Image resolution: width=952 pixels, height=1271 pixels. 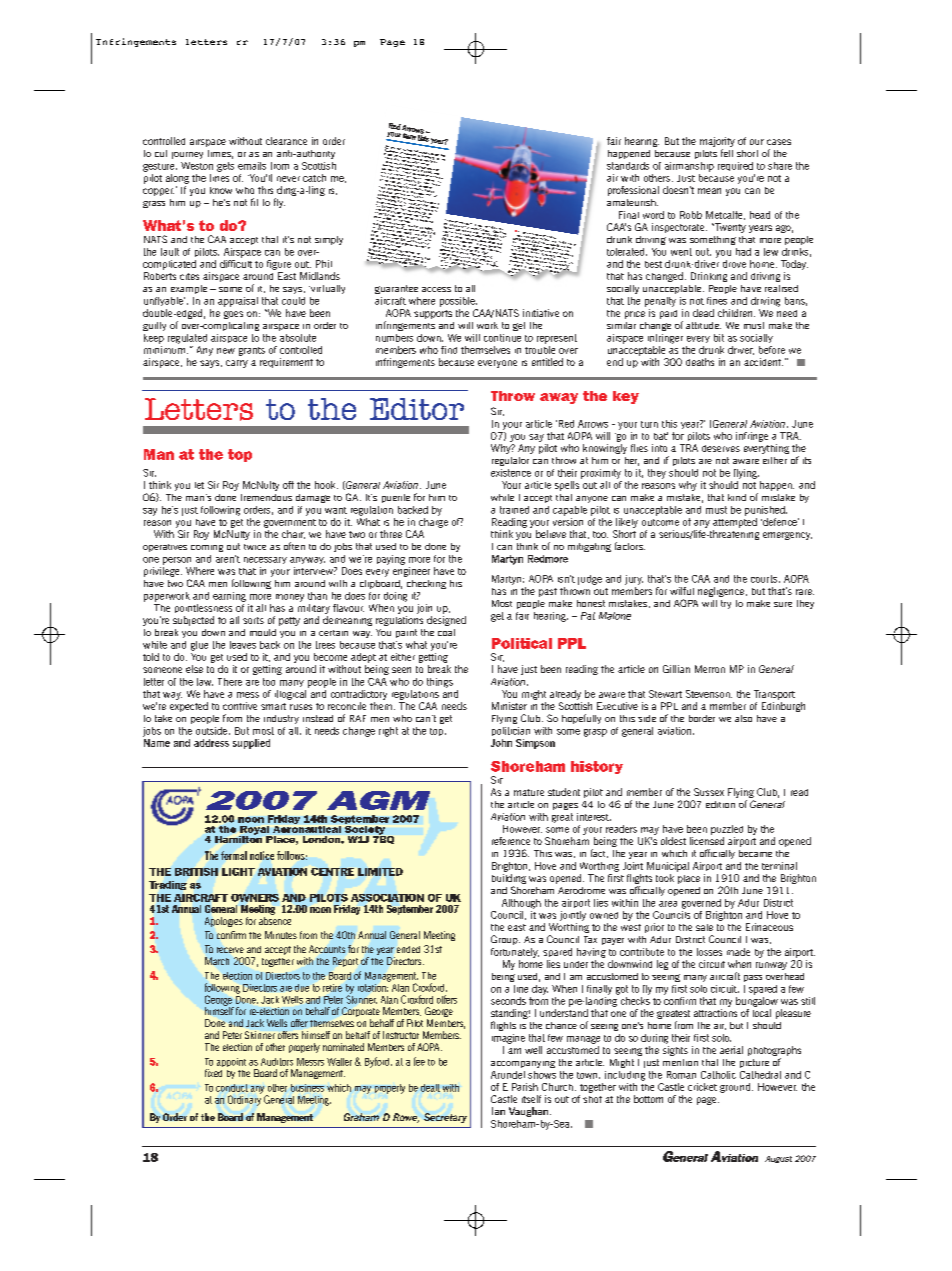 I want to click on gets, so click(x=225, y=167).
